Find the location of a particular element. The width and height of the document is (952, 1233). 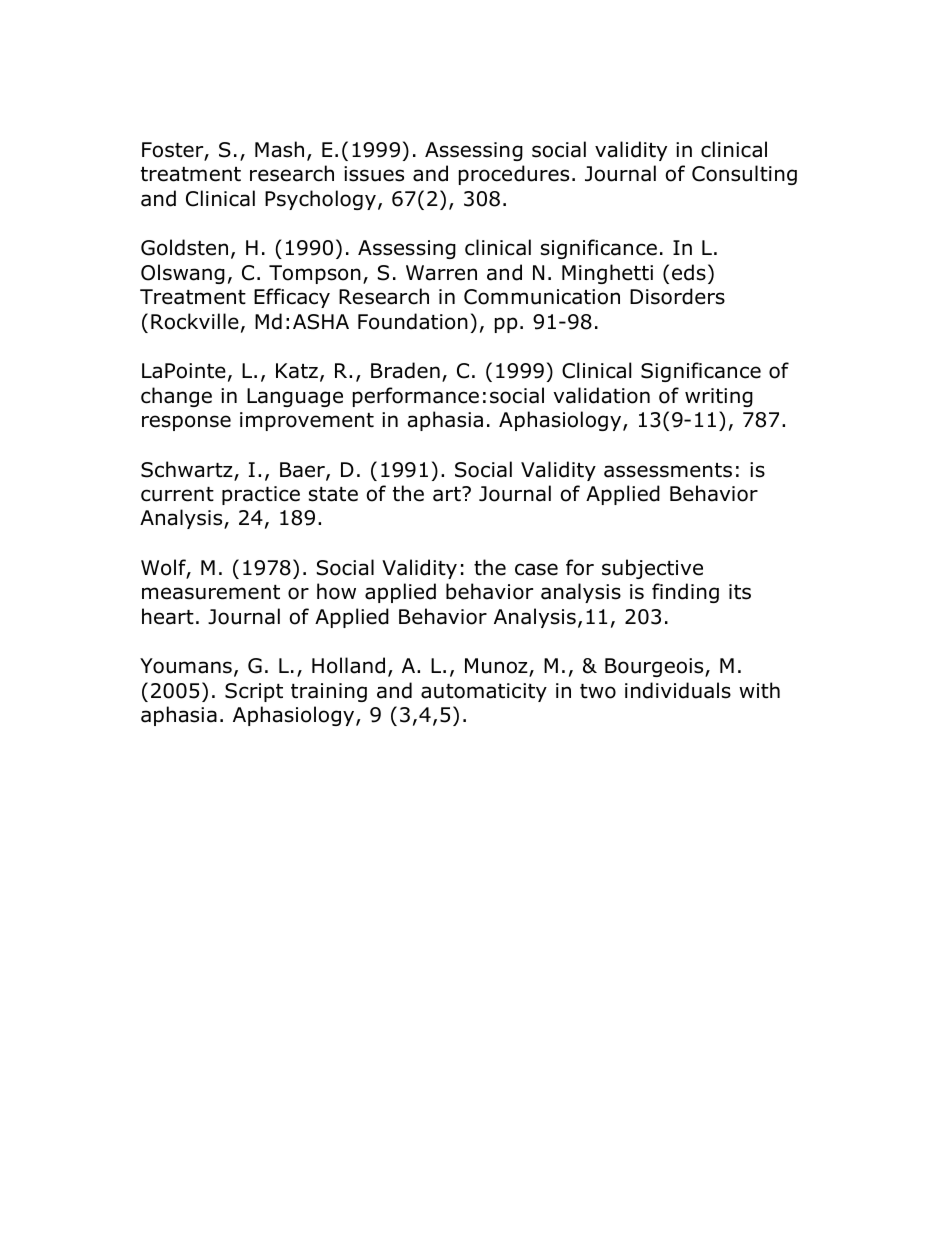

Mash is located at coordinates (279, 149).
